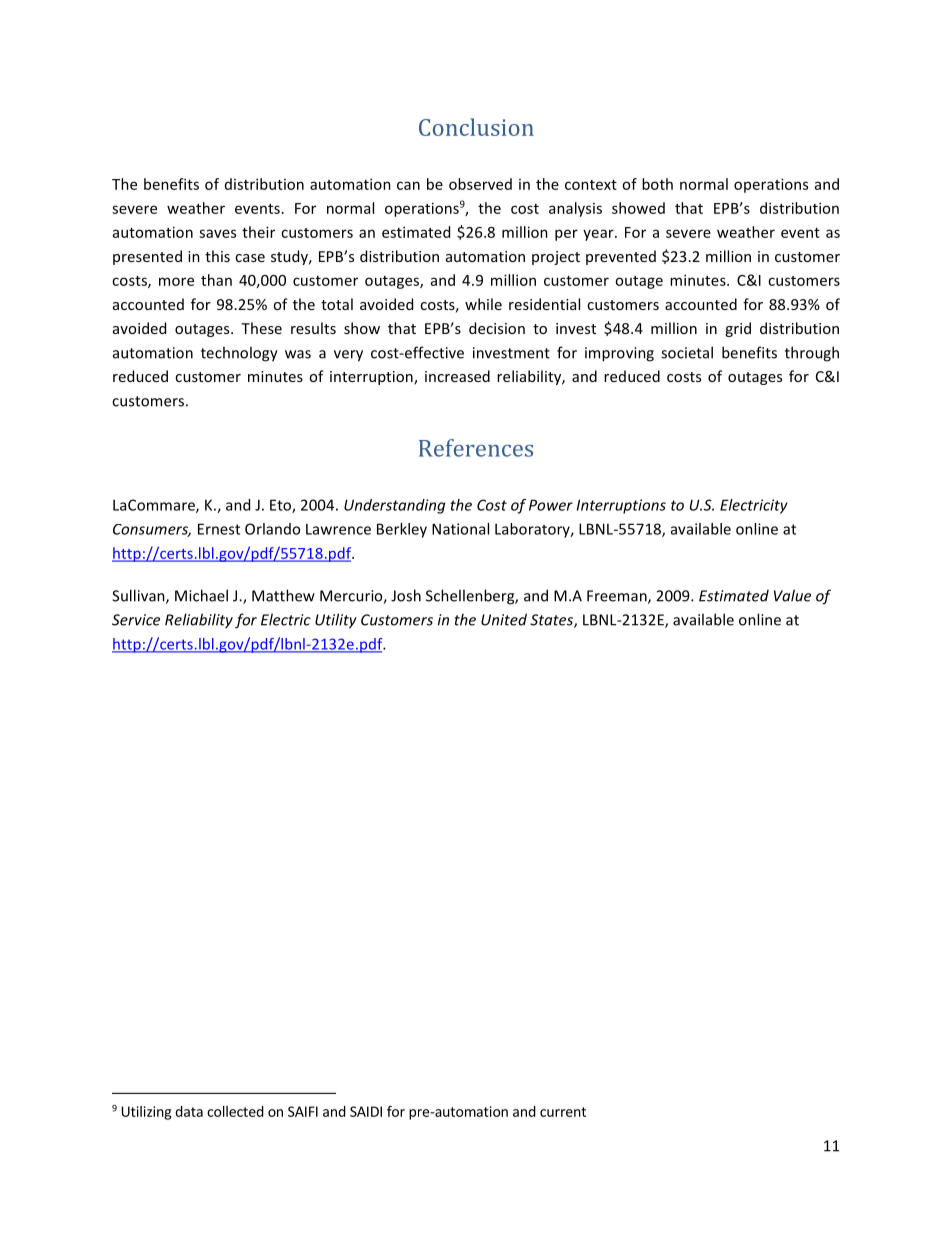 The image size is (952, 1233). What do you see at coordinates (563, 1112) in the screenshot?
I see `current` at bounding box center [563, 1112].
